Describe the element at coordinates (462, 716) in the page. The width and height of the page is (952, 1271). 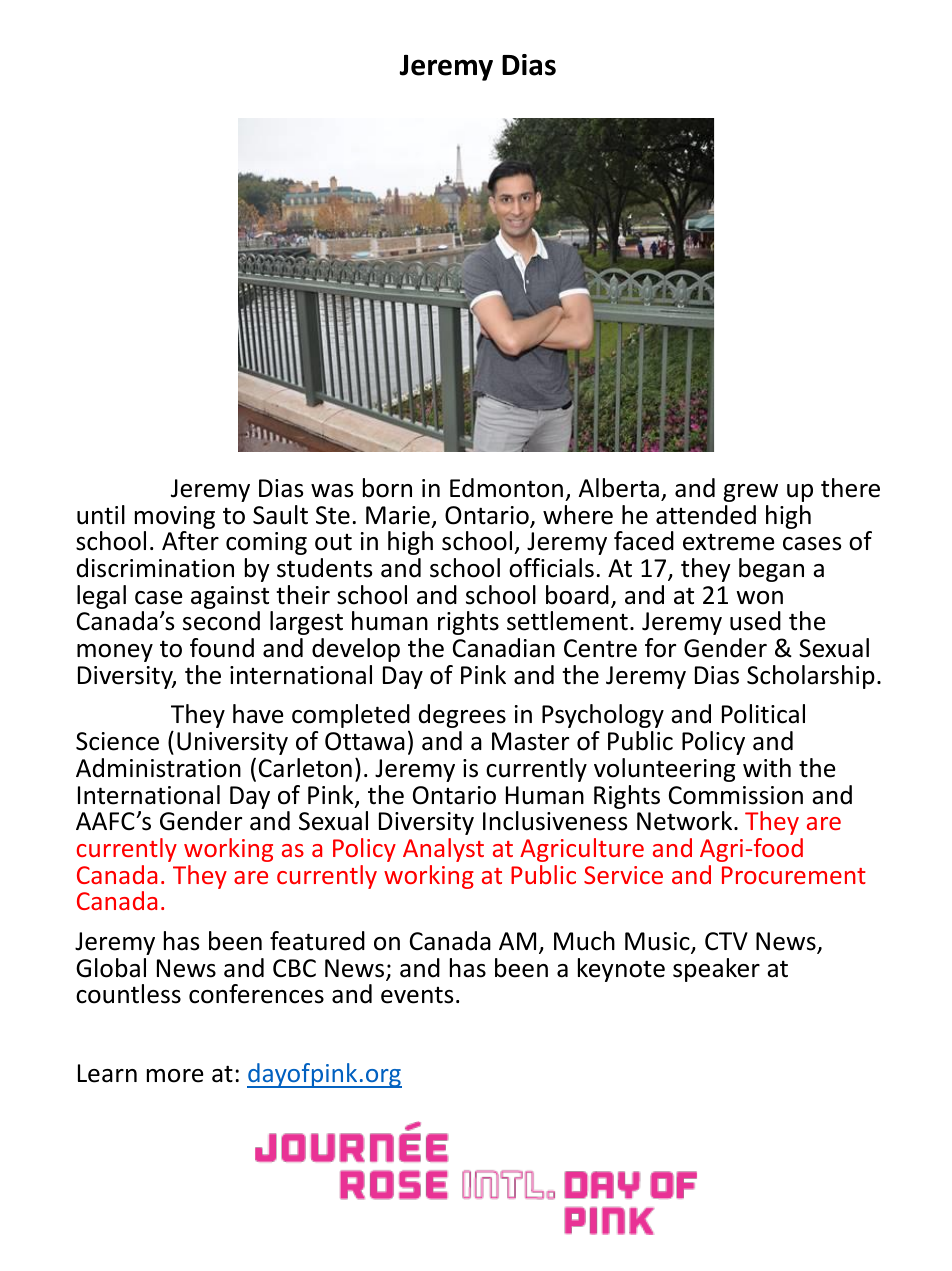
I see `degrees` at that location.
